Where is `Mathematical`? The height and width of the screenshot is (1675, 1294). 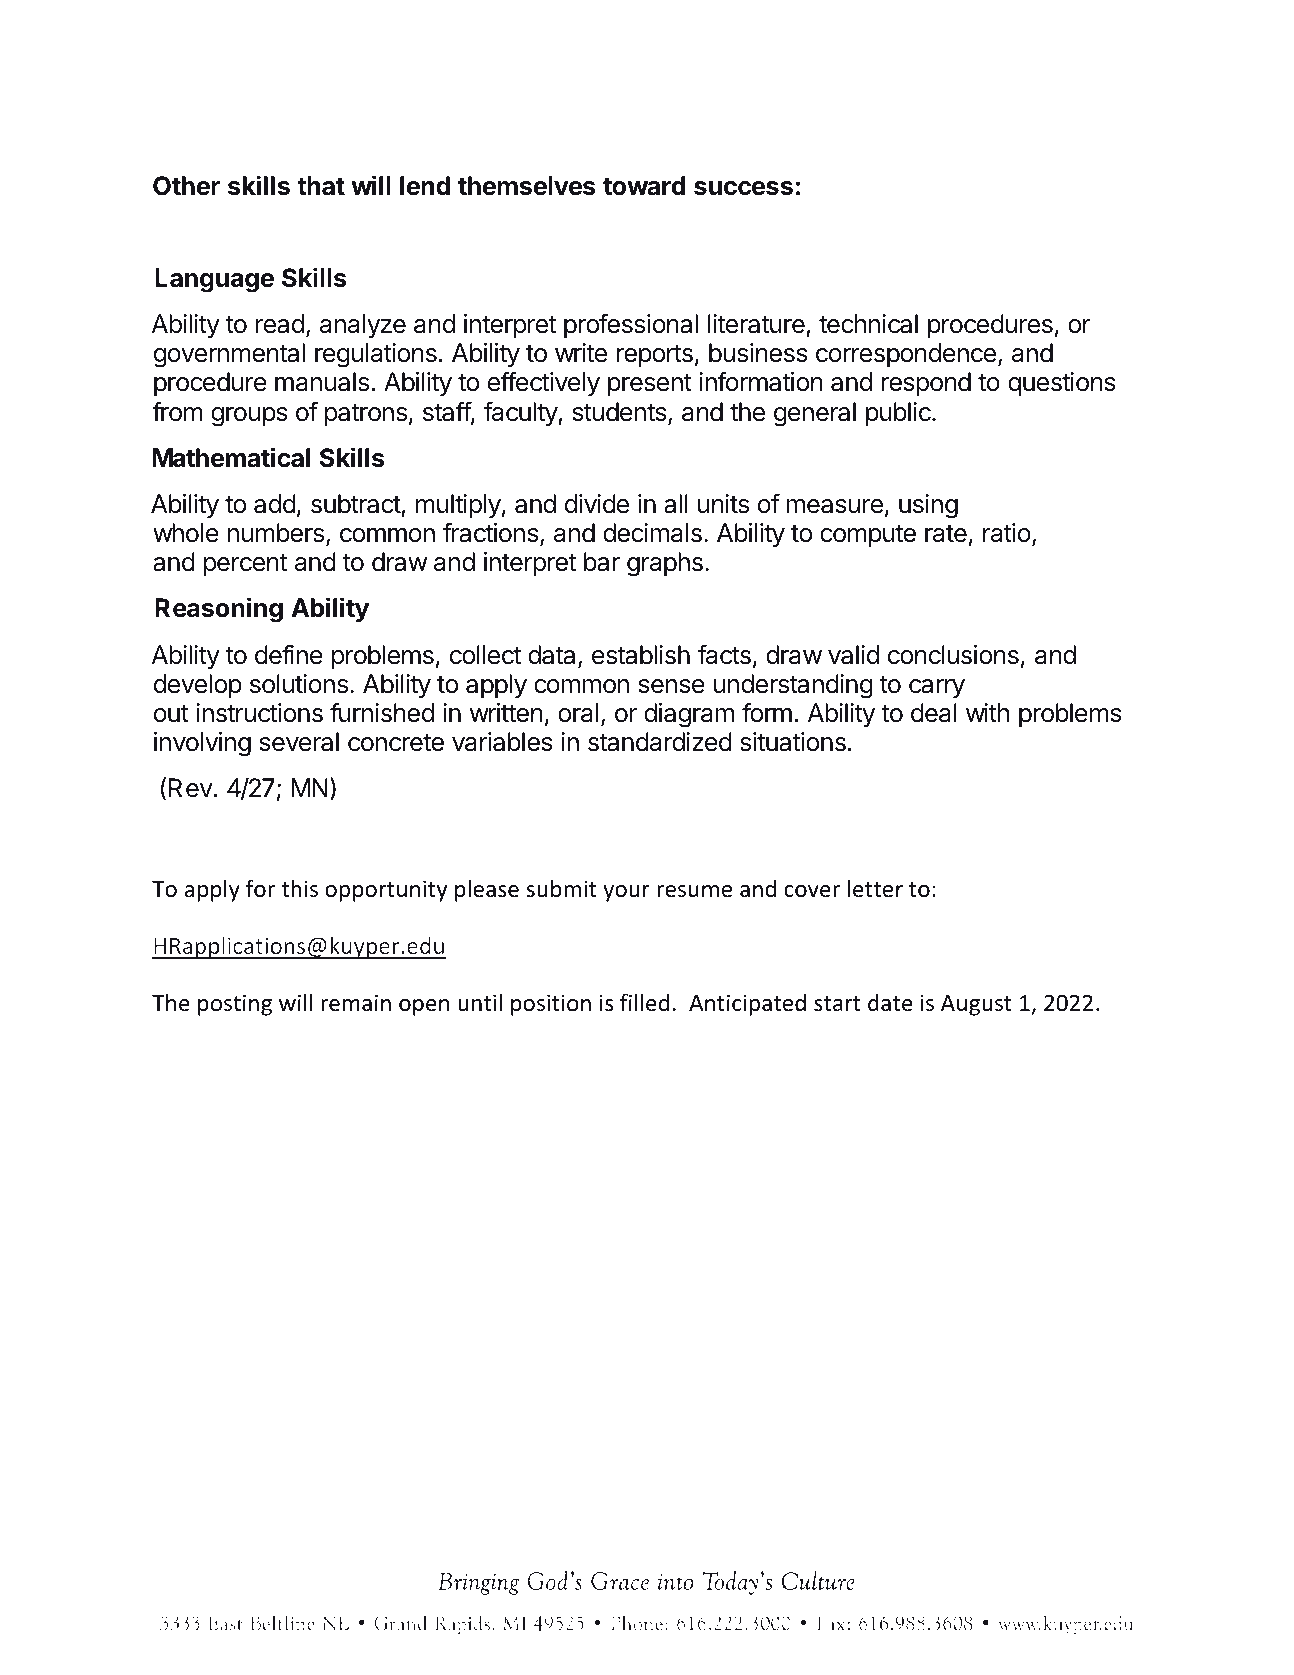
Mathematical is located at coordinates (231, 457).
